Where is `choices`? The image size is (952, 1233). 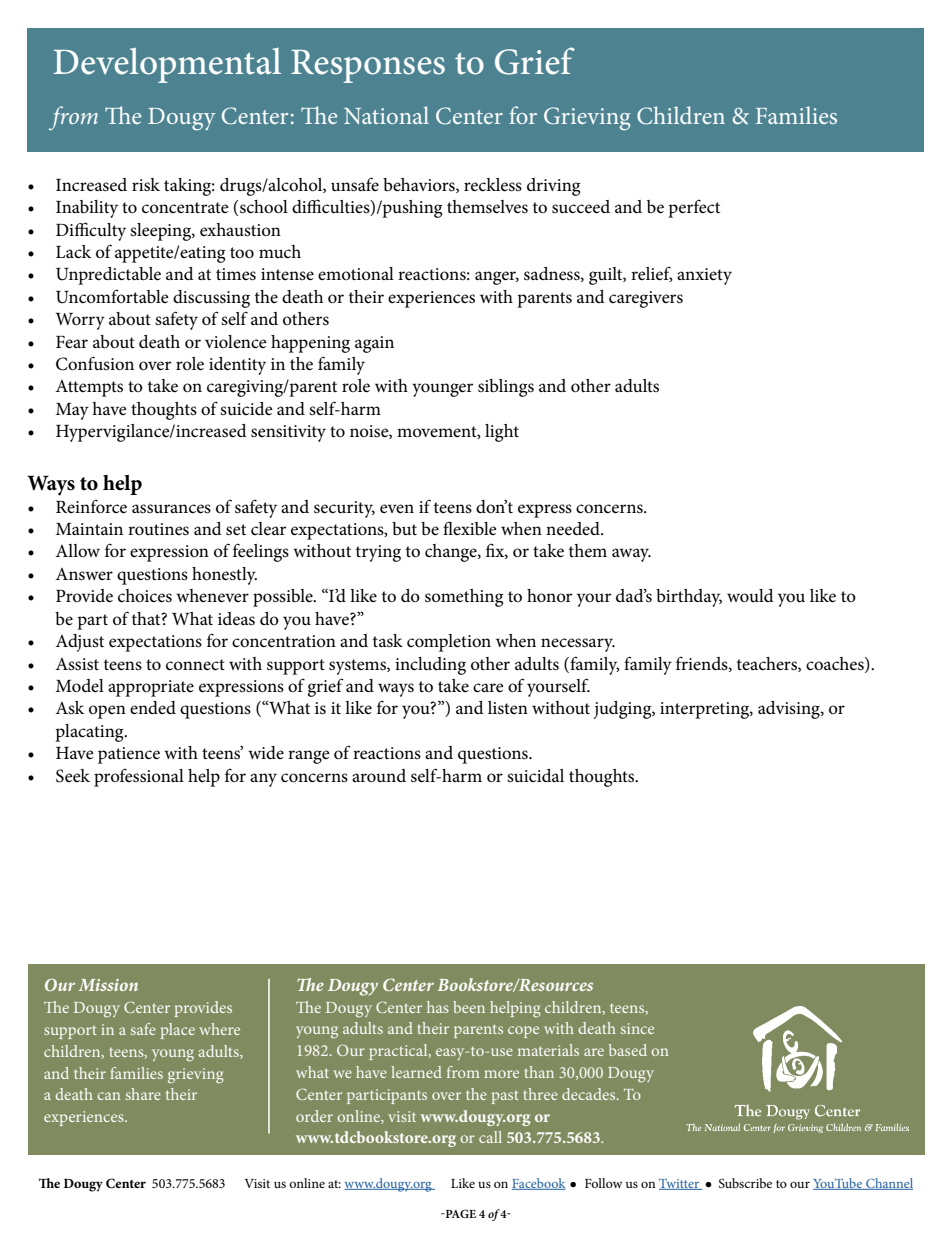
choices is located at coordinates (145, 596).
